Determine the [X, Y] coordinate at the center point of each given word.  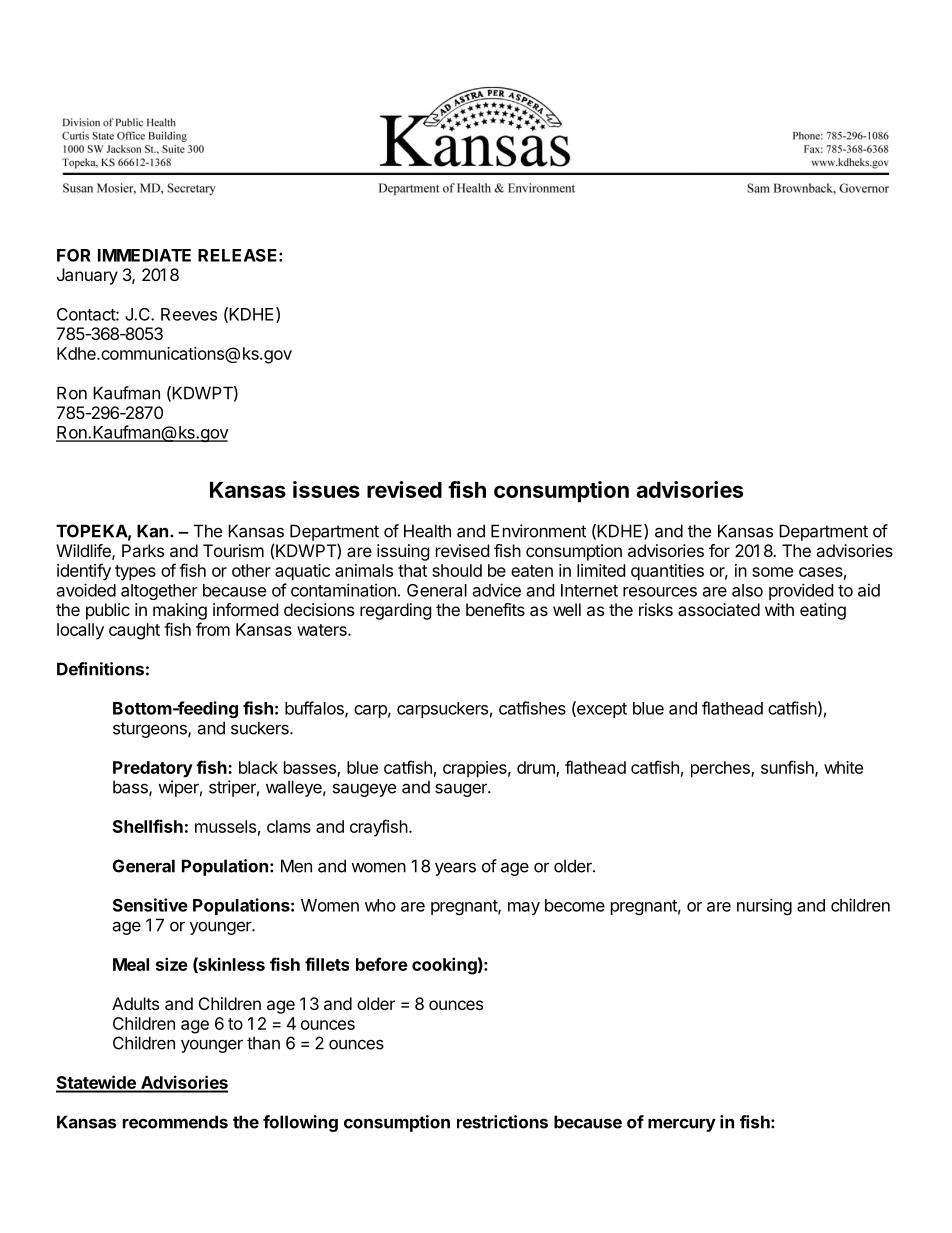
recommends [175, 1122]
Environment [538, 531]
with [779, 609]
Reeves [189, 314]
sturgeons [151, 730]
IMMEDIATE [144, 255]
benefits [495, 609]
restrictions [502, 1122]
